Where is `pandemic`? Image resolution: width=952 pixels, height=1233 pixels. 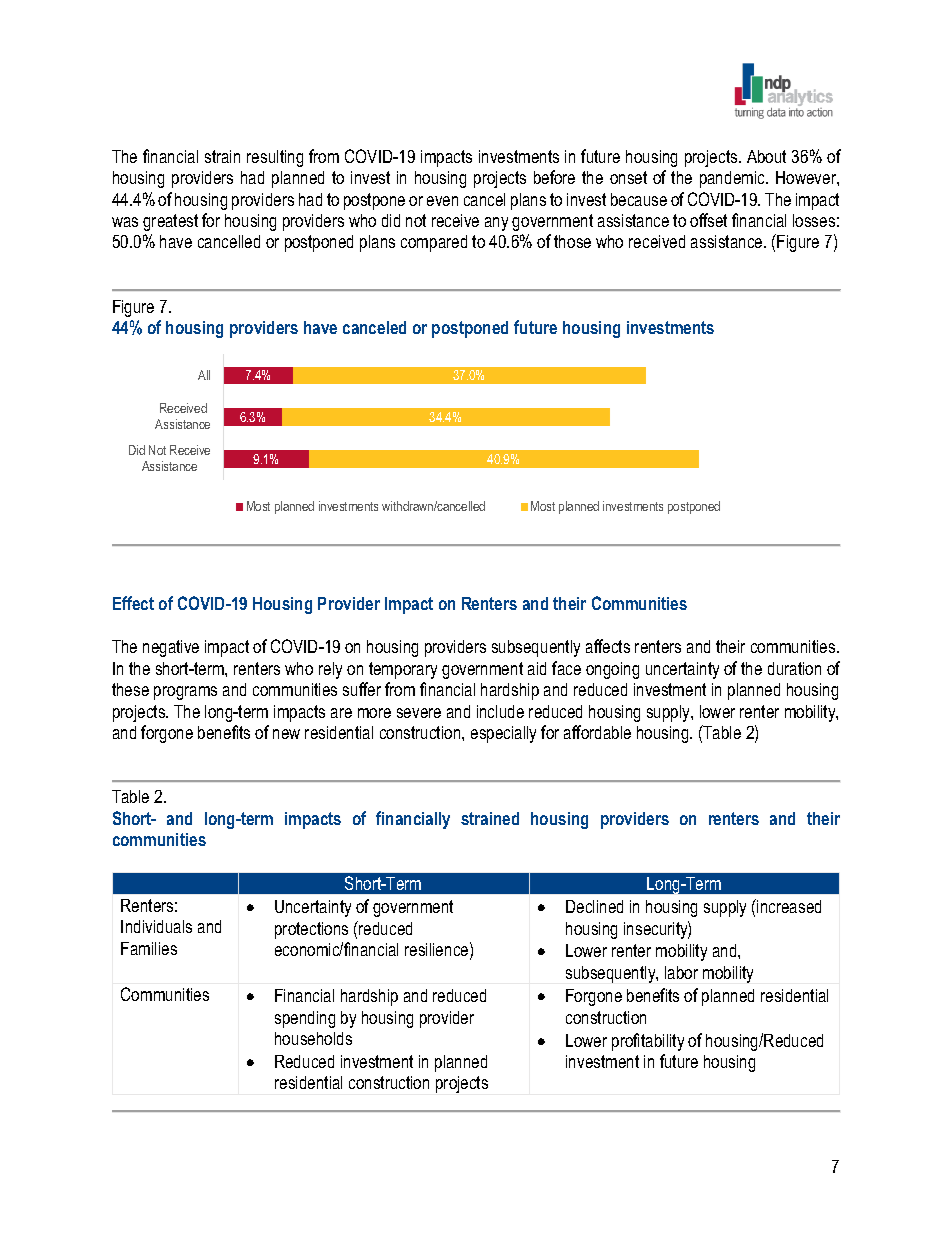
pandemic is located at coordinates (734, 179).
